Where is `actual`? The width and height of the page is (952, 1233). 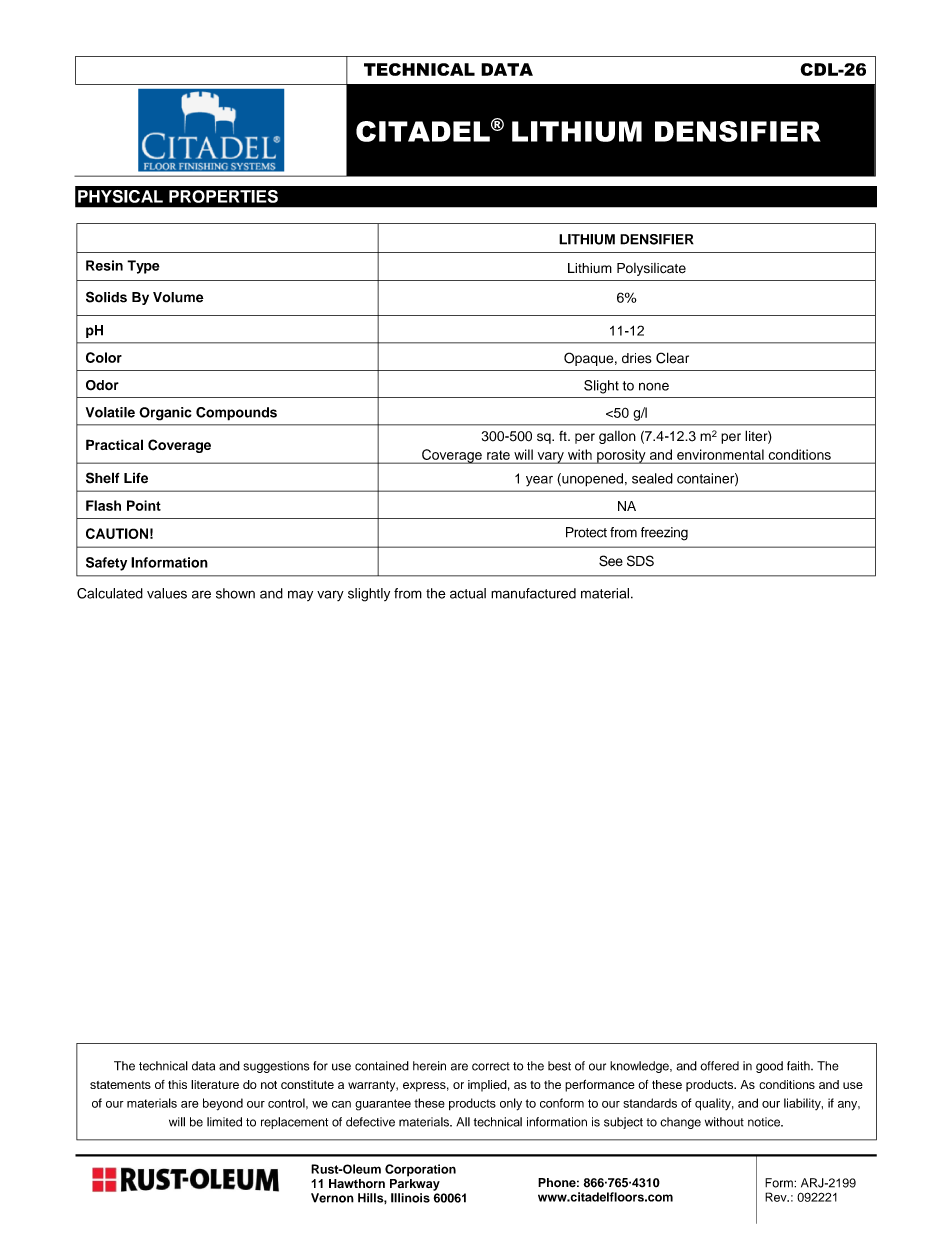
actual is located at coordinates (468, 593).
